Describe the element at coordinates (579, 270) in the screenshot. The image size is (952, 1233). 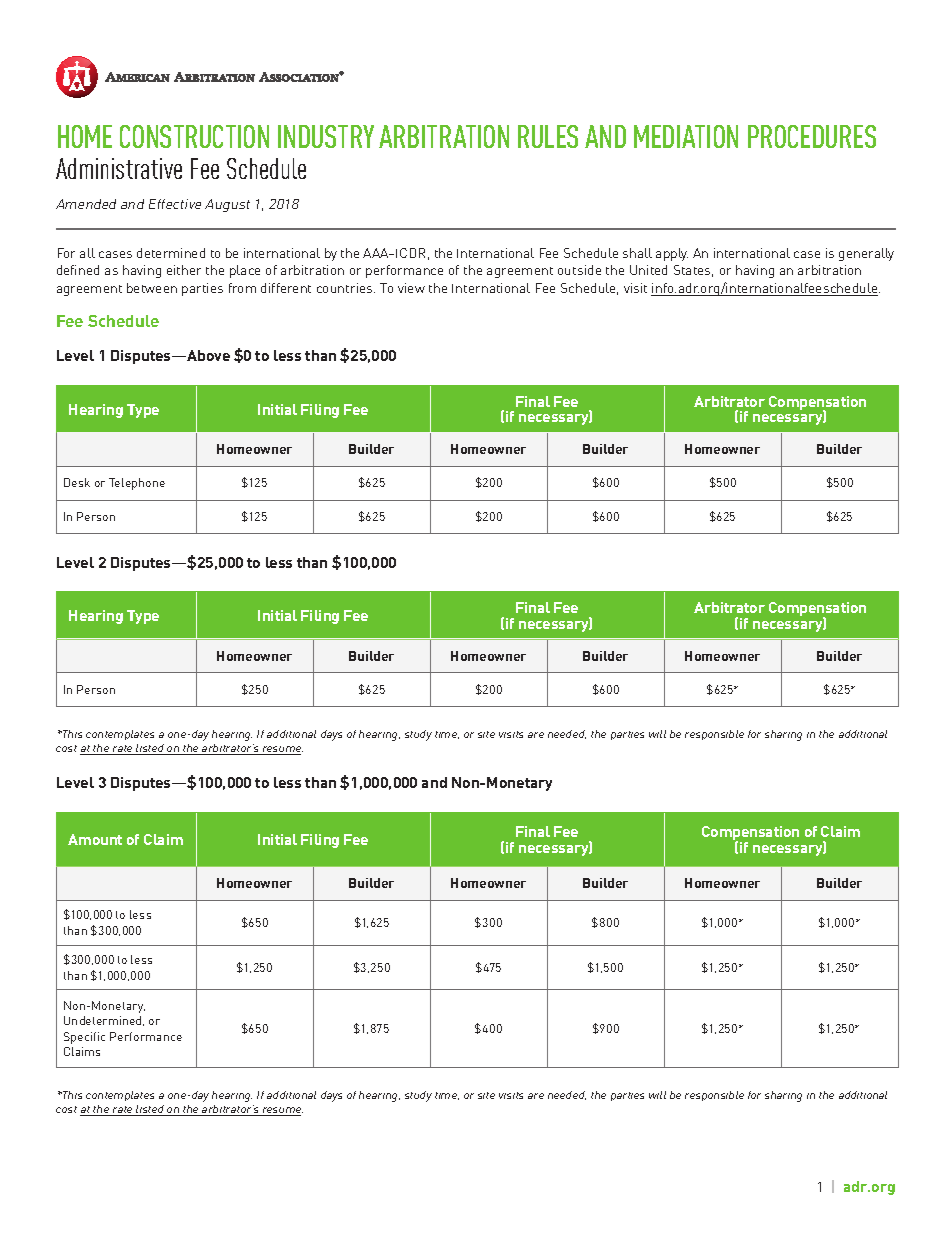
I see `outside` at that location.
